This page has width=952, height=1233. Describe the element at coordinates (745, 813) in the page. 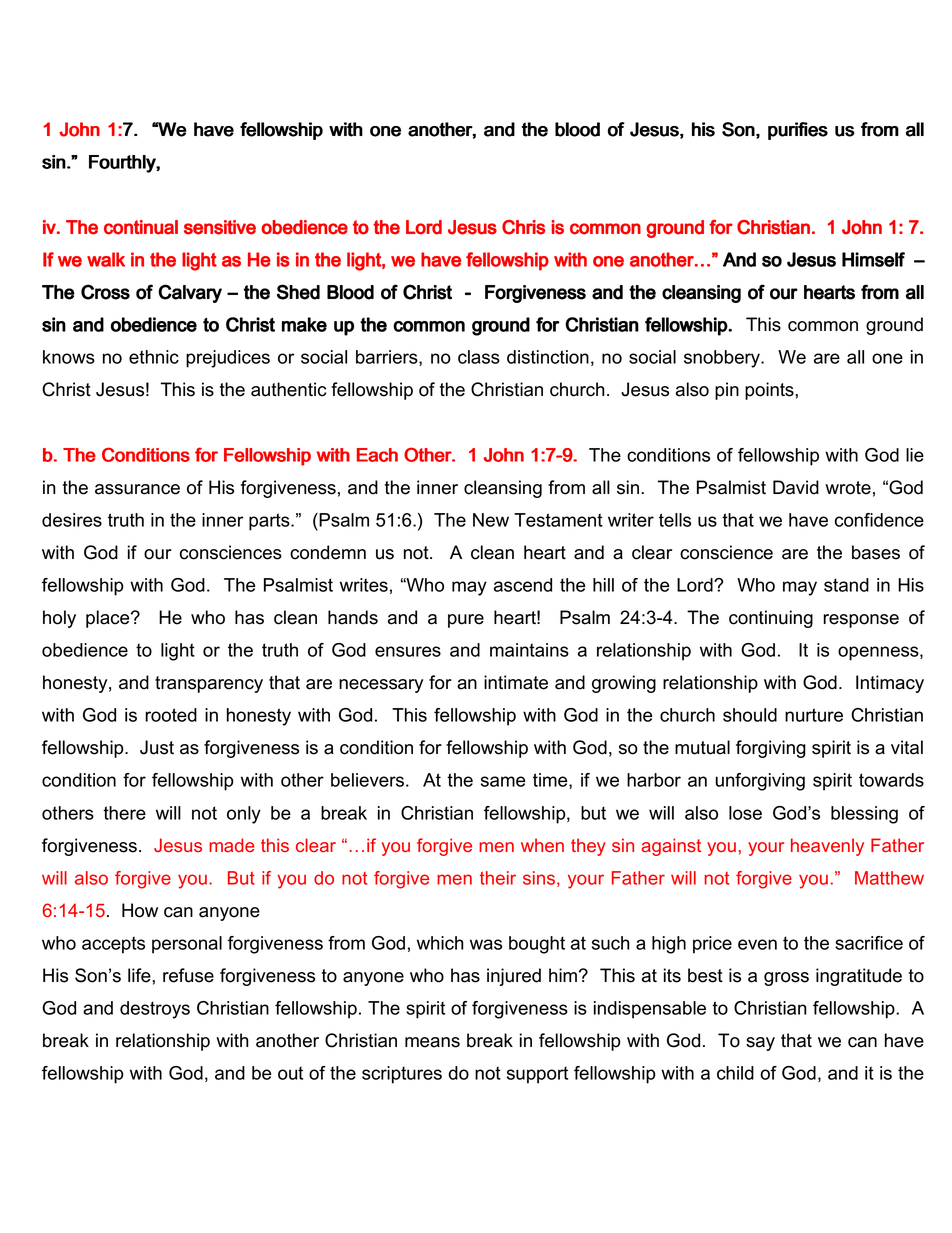

I see `lose` at that location.
